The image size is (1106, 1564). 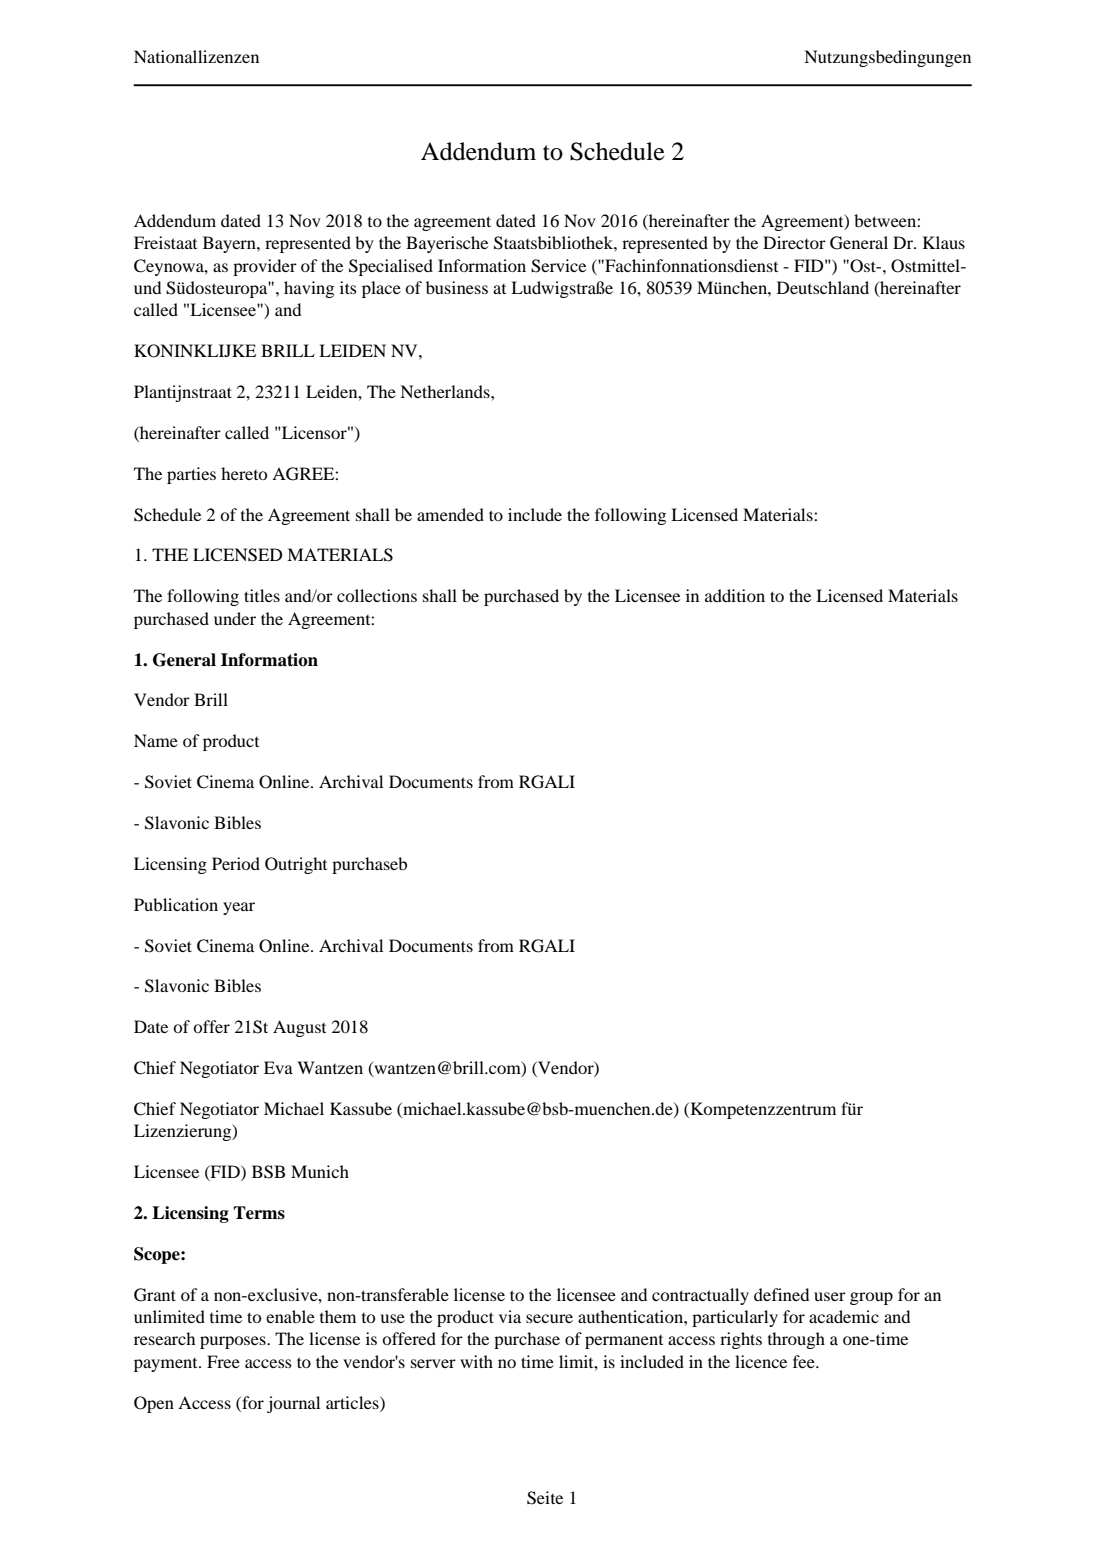 I want to click on Service, so click(x=558, y=266).
